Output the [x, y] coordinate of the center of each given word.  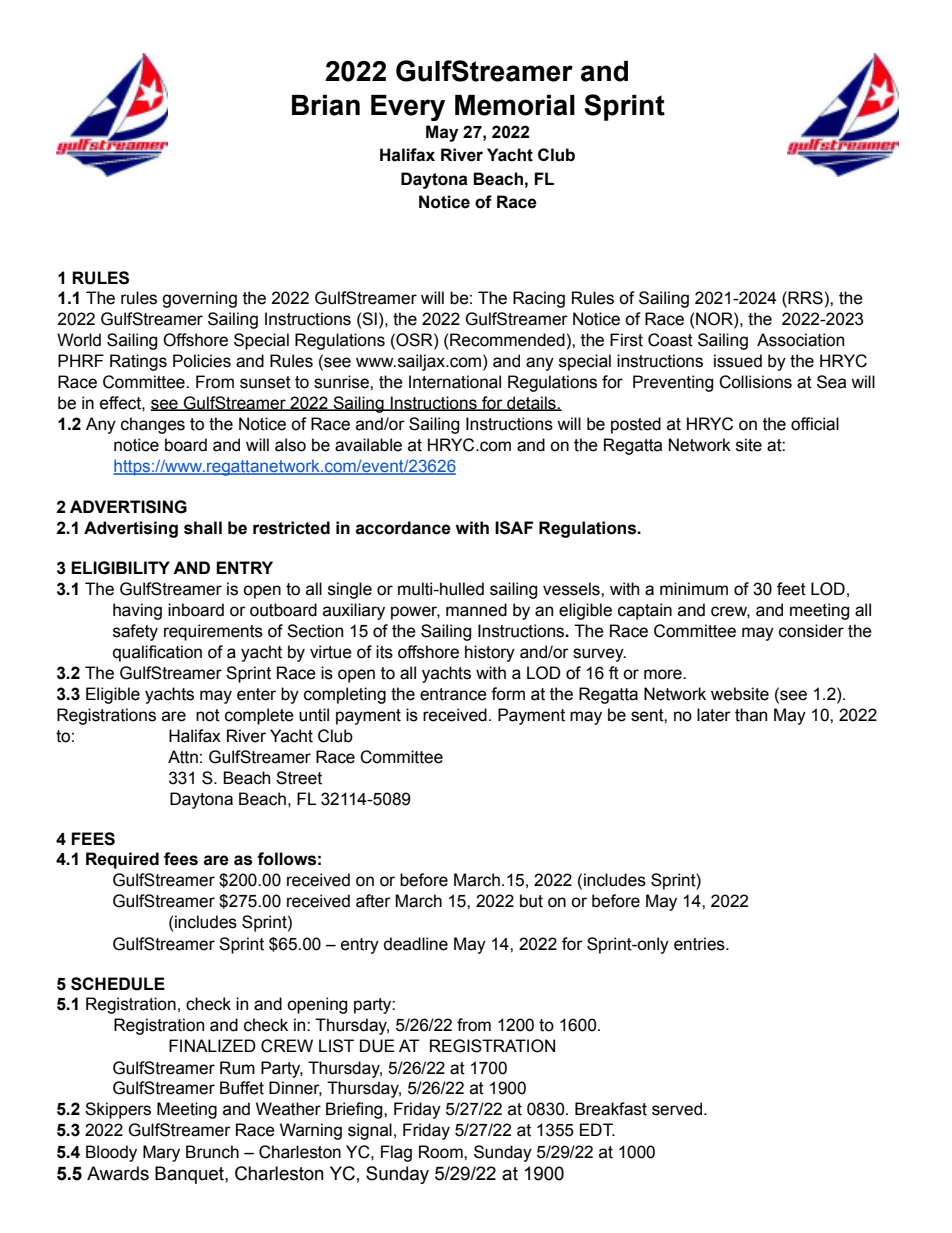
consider [811, 631]
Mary [161, 1153]
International [455, 382]
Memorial [515, 105]
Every [408, 108]
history [490, 653]
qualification [157, 653]
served [678, 1109]
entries [700, 944]
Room [442, 1152]
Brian [326, 105]
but [531, 901]
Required [122, 860]
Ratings [138, 362]
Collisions [755, 382]
